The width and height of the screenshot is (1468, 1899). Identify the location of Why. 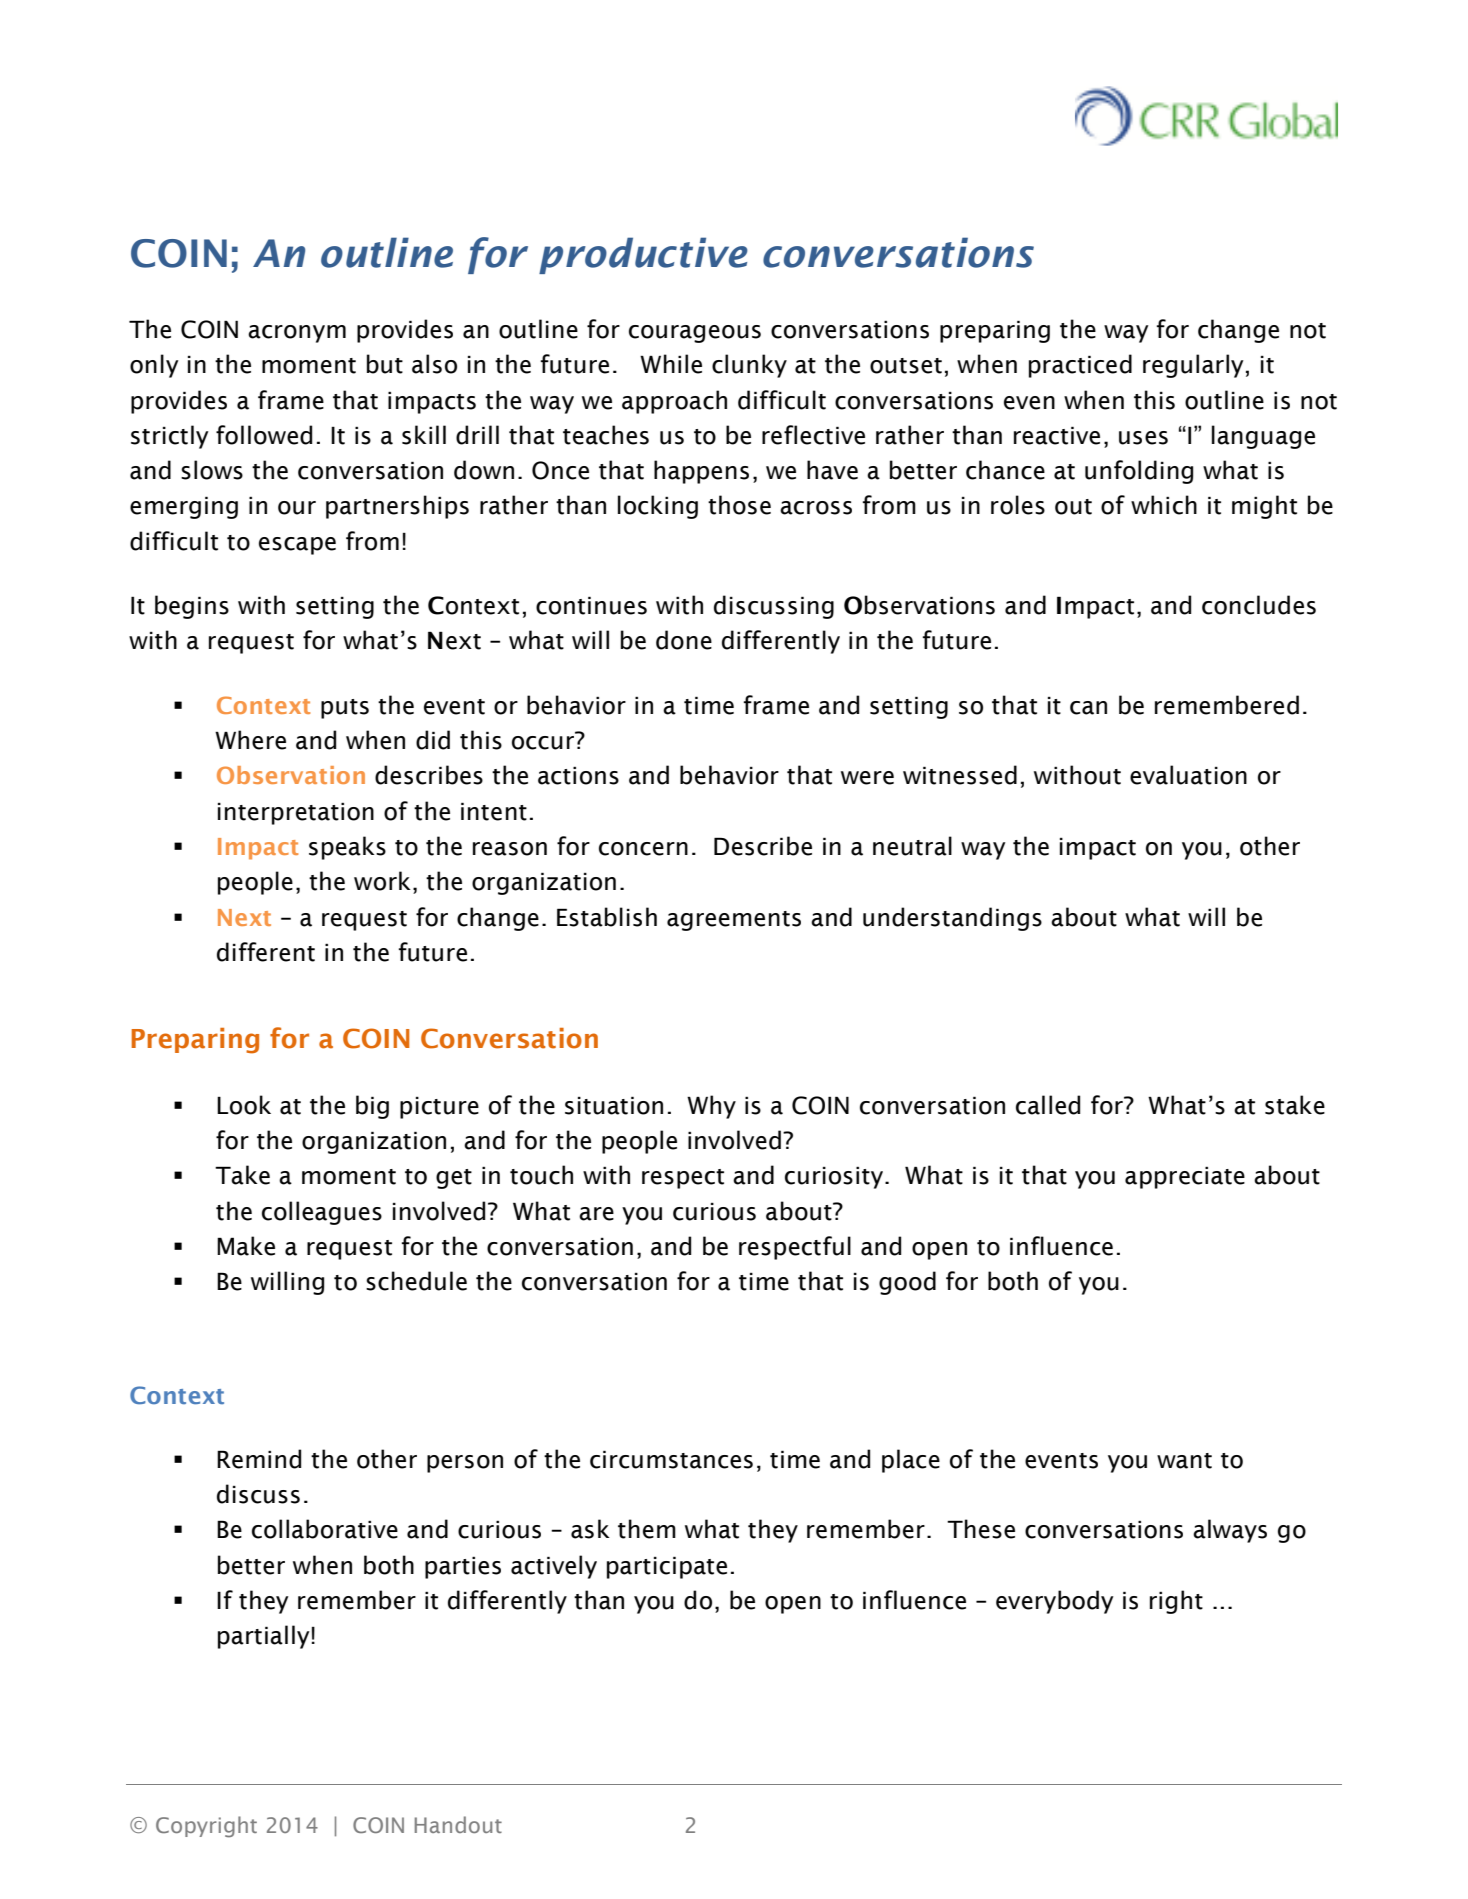
(711, 1107).
